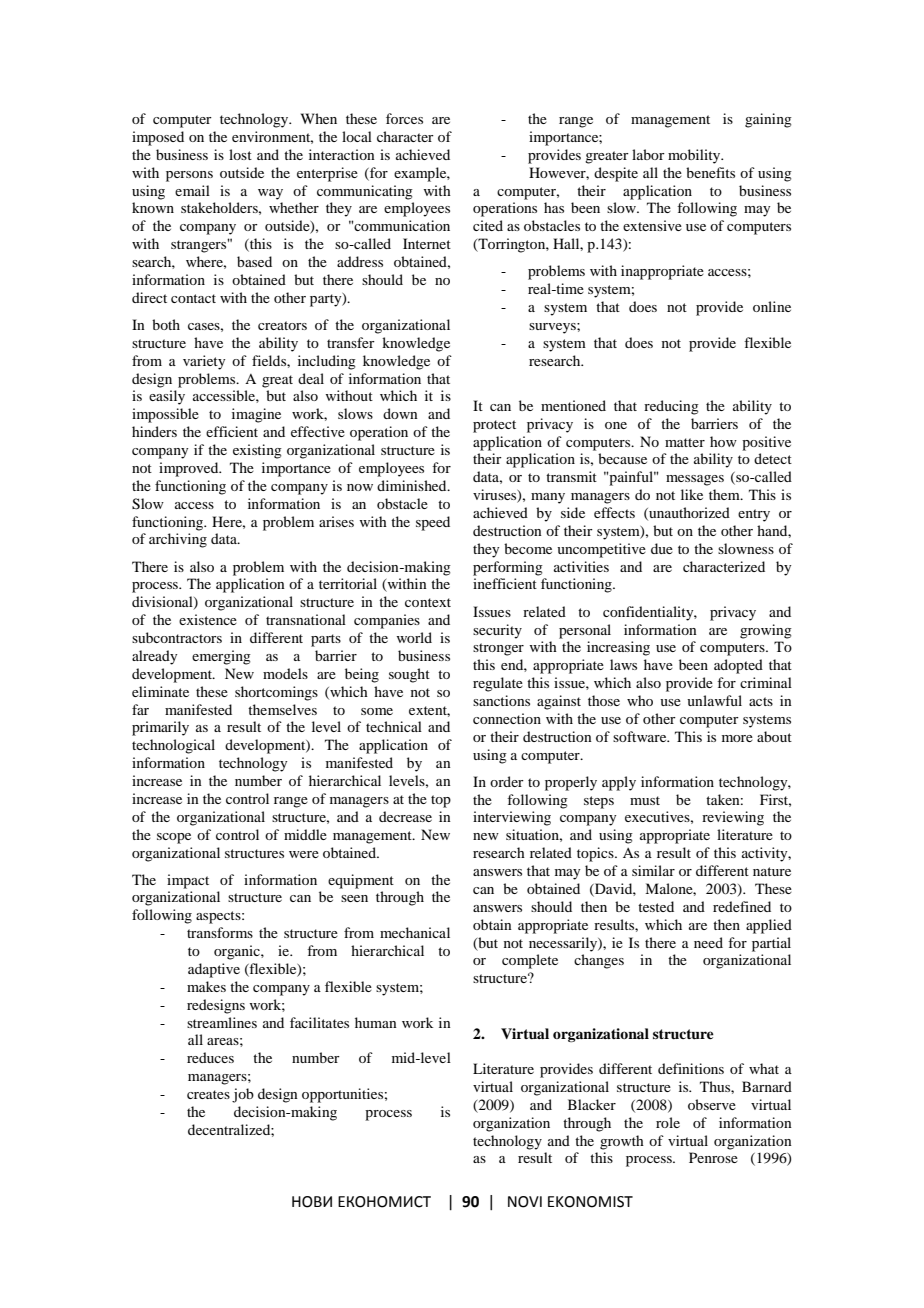 The width and height of the document is (924, 1308). I want to click on diminished, so click(413, 485).
